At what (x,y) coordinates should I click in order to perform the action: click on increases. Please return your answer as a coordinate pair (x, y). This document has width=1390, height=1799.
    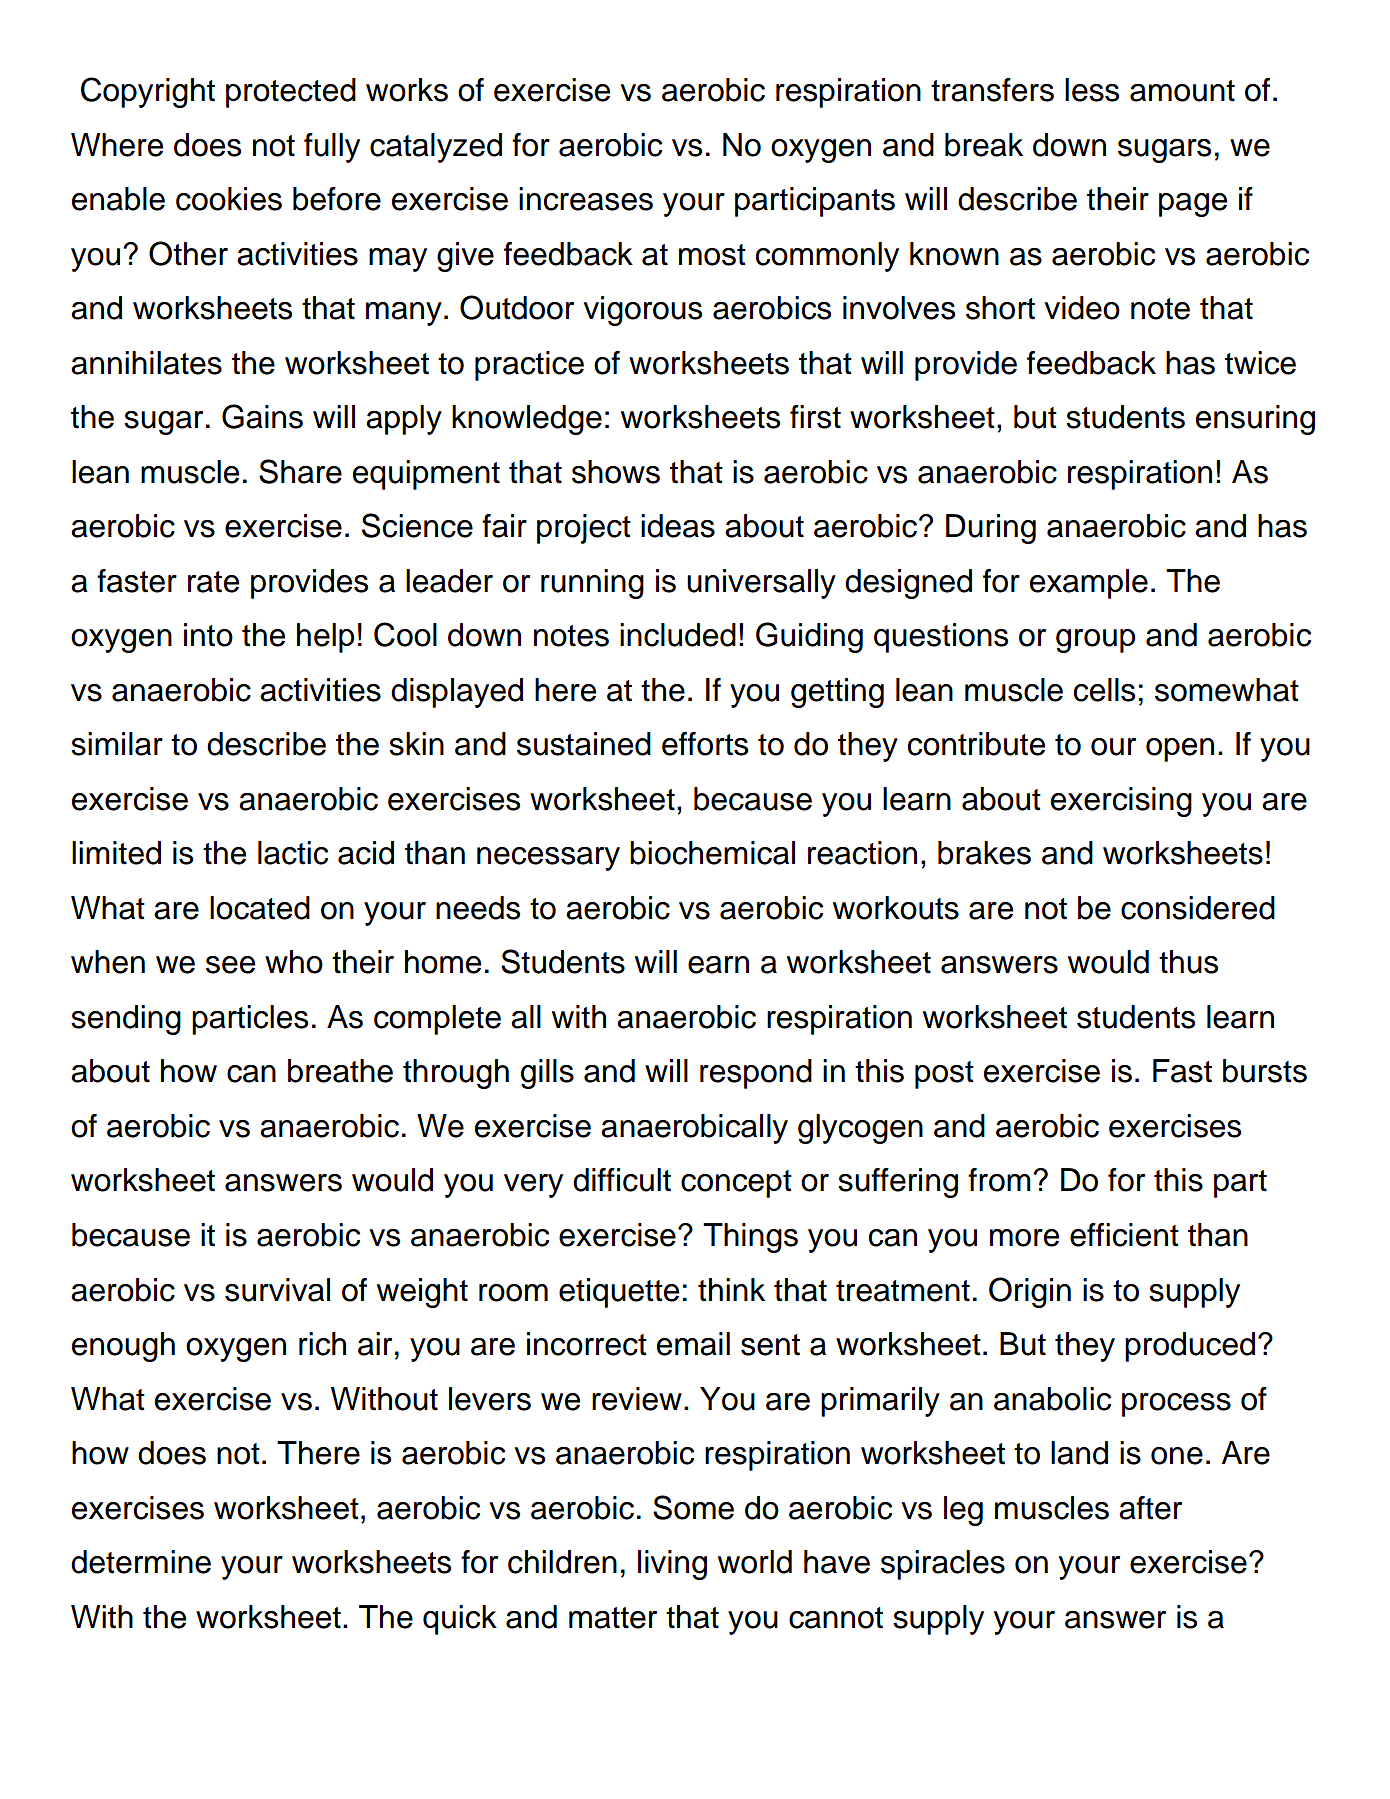
    Looking at the image, I should click on (586, 199).
